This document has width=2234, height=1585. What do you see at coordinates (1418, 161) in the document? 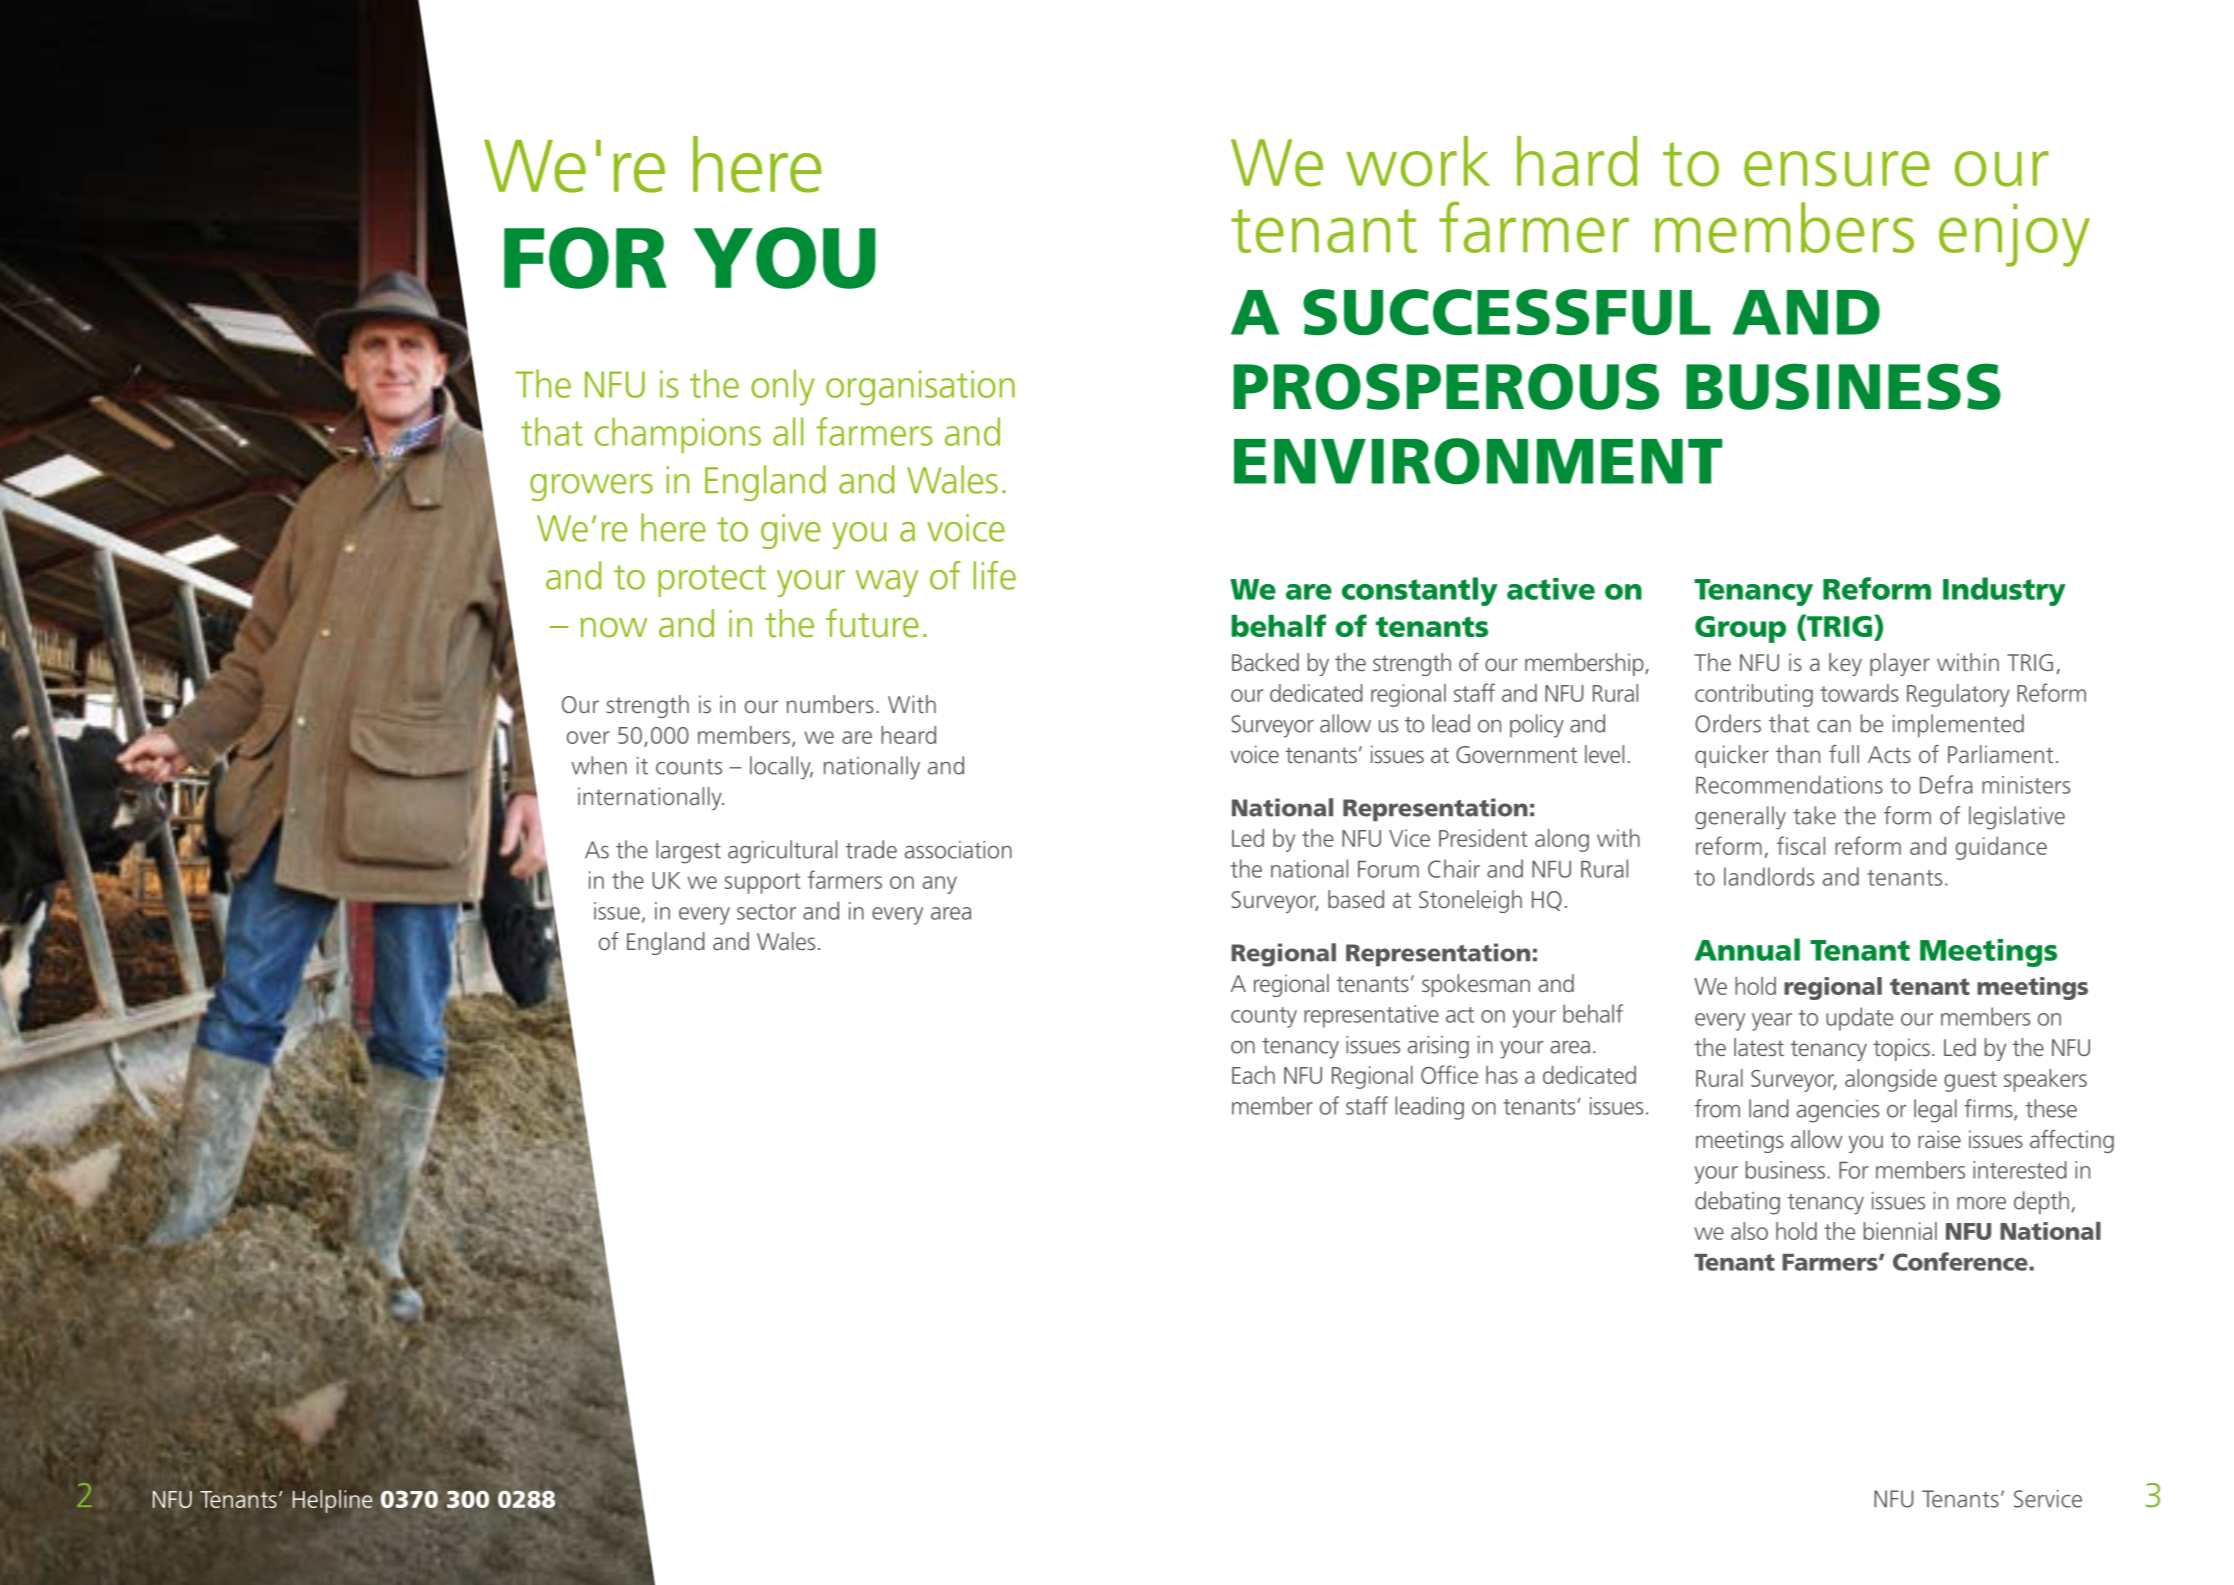
I see `work` at bounding box center [1418, 161].
